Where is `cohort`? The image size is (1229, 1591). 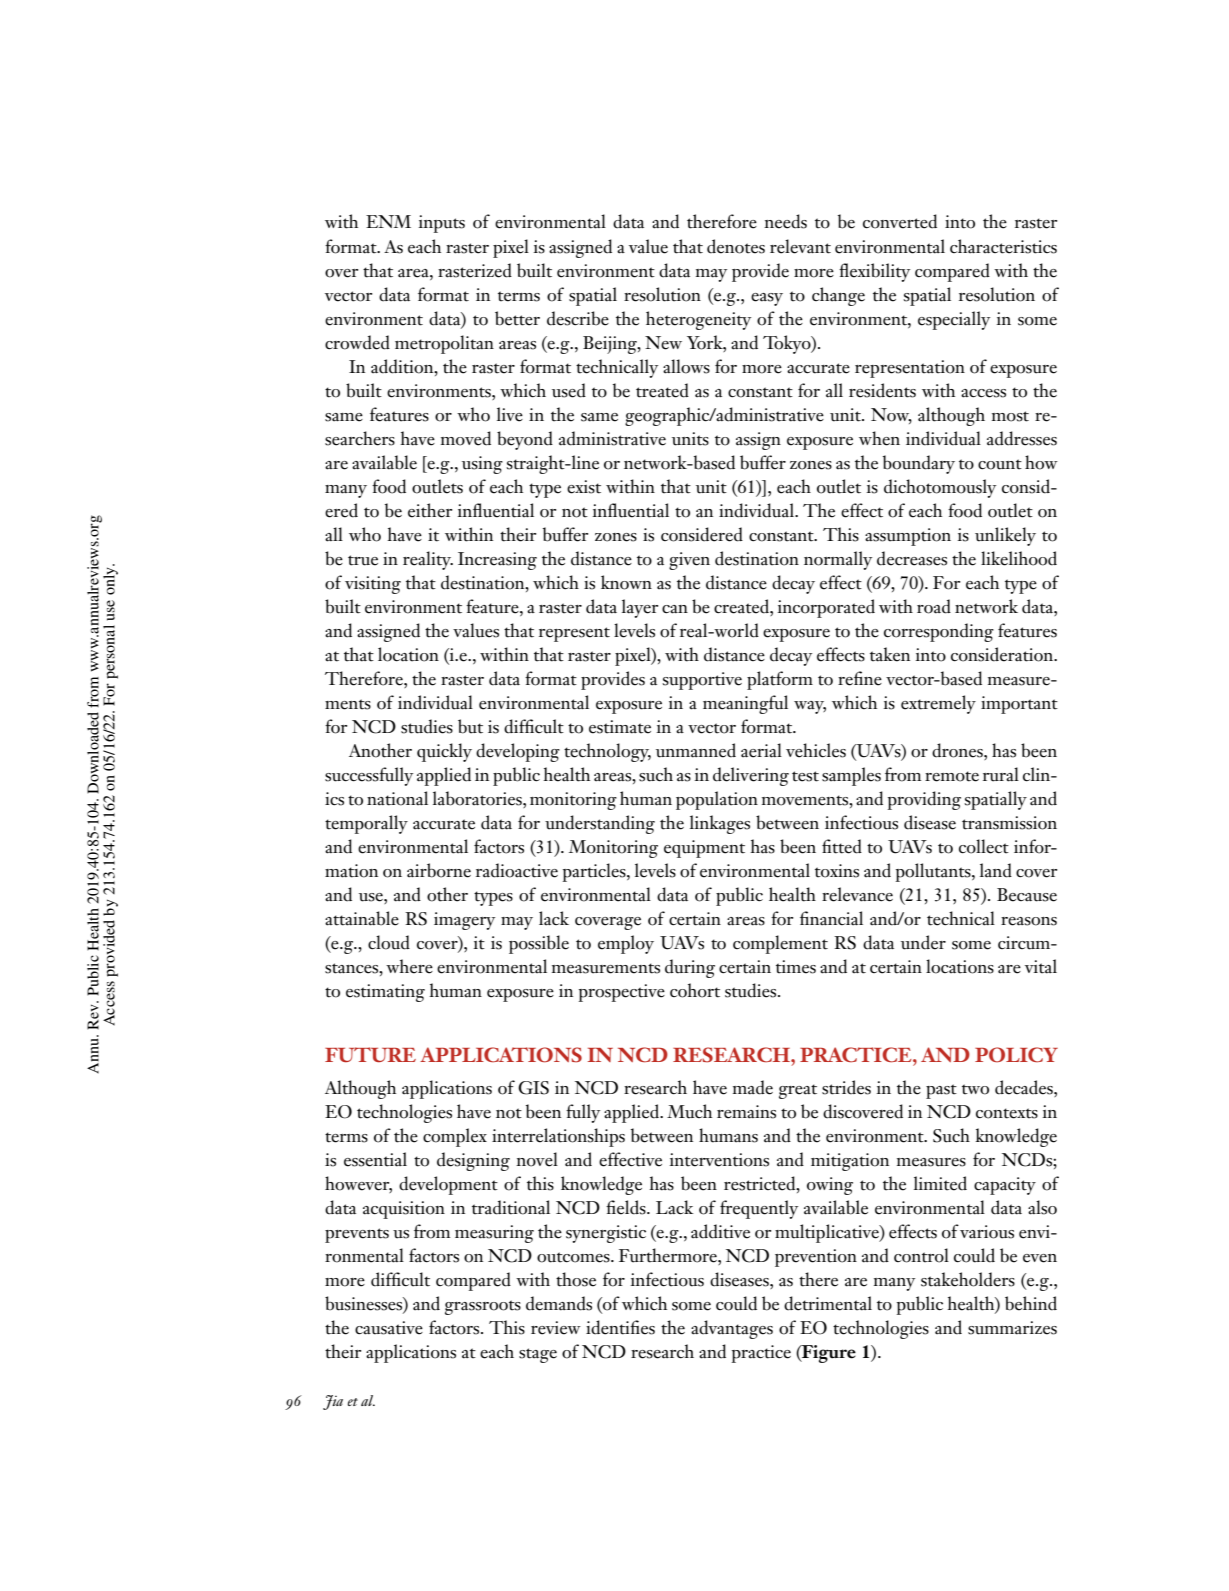 cohort is located at coordinates (695, 990).
